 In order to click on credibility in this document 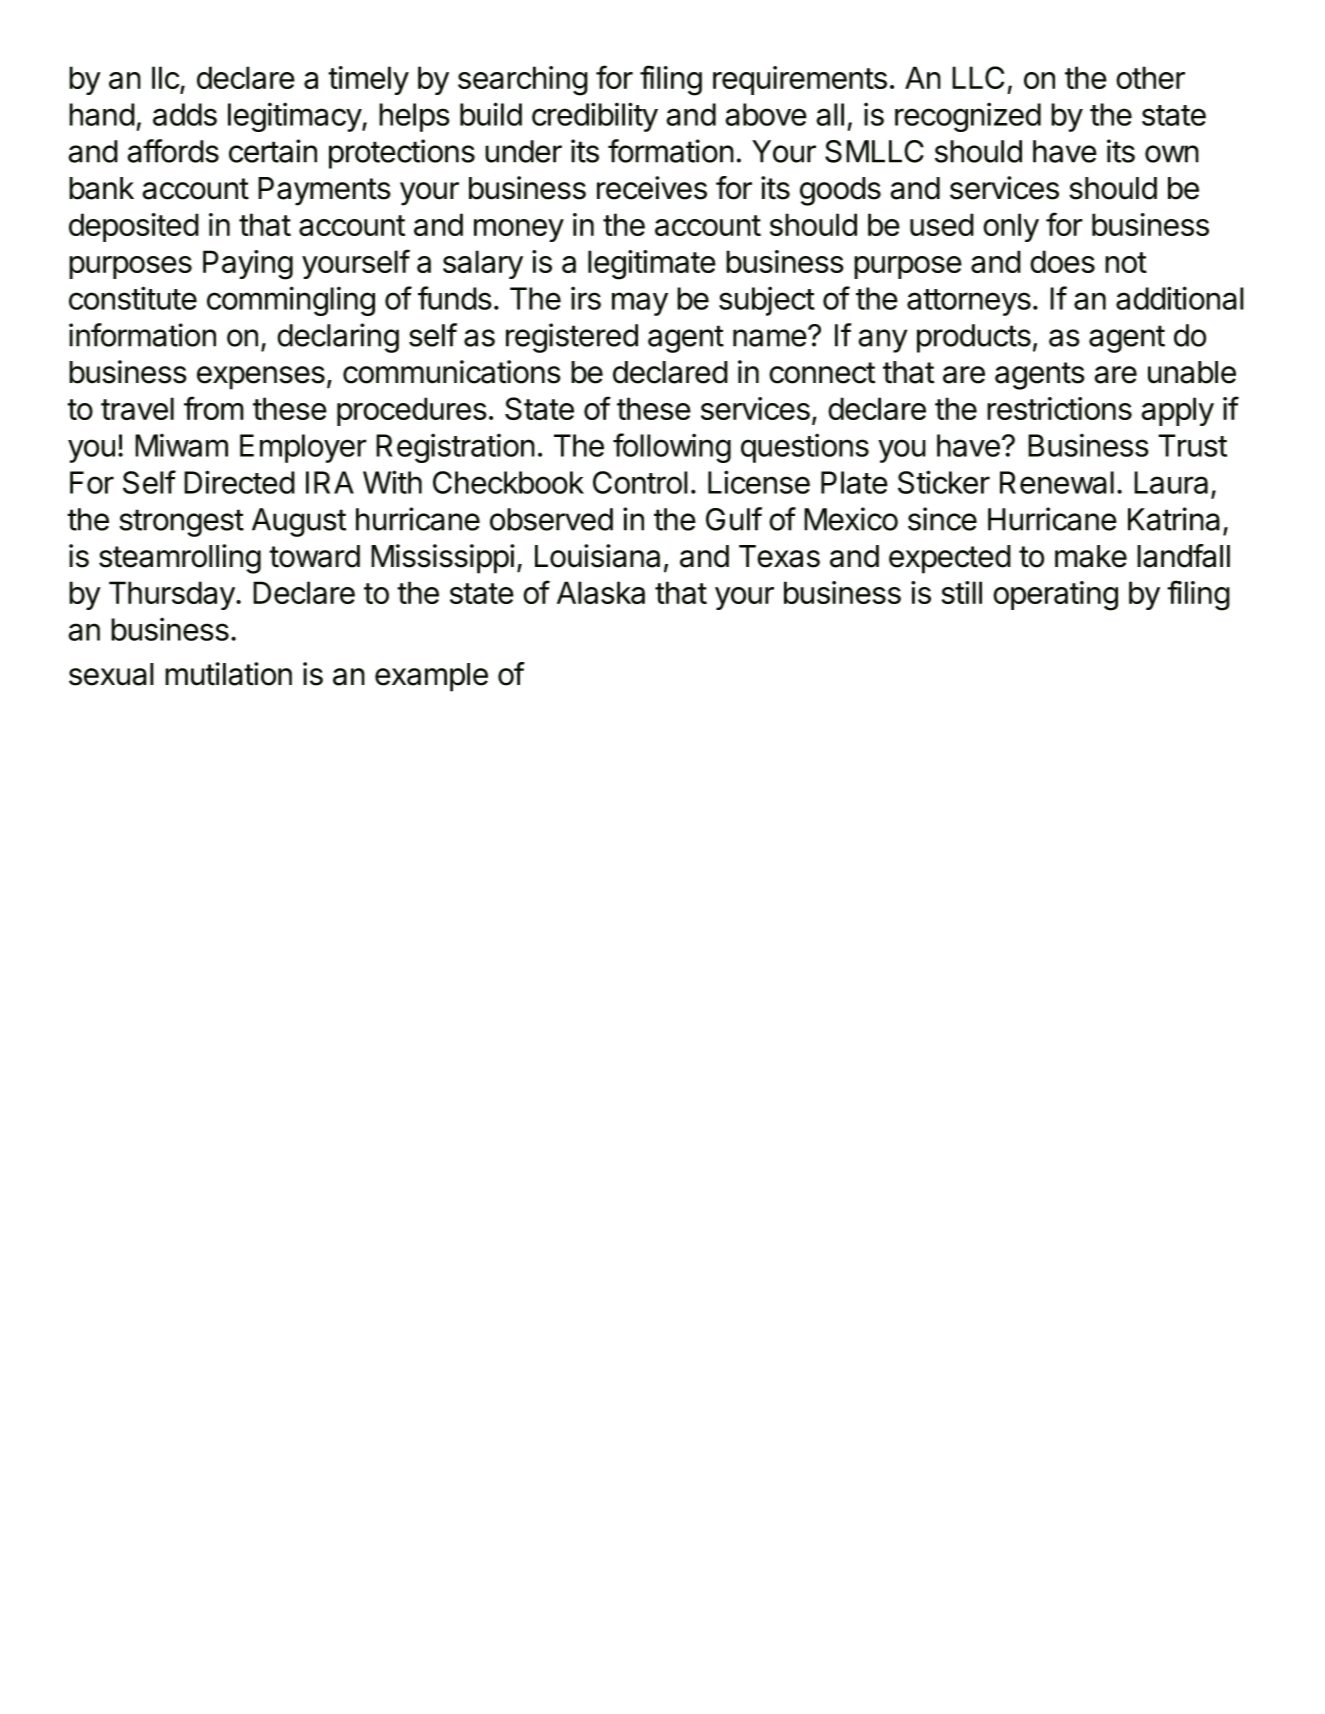, I will do `click(595, 117)`.
